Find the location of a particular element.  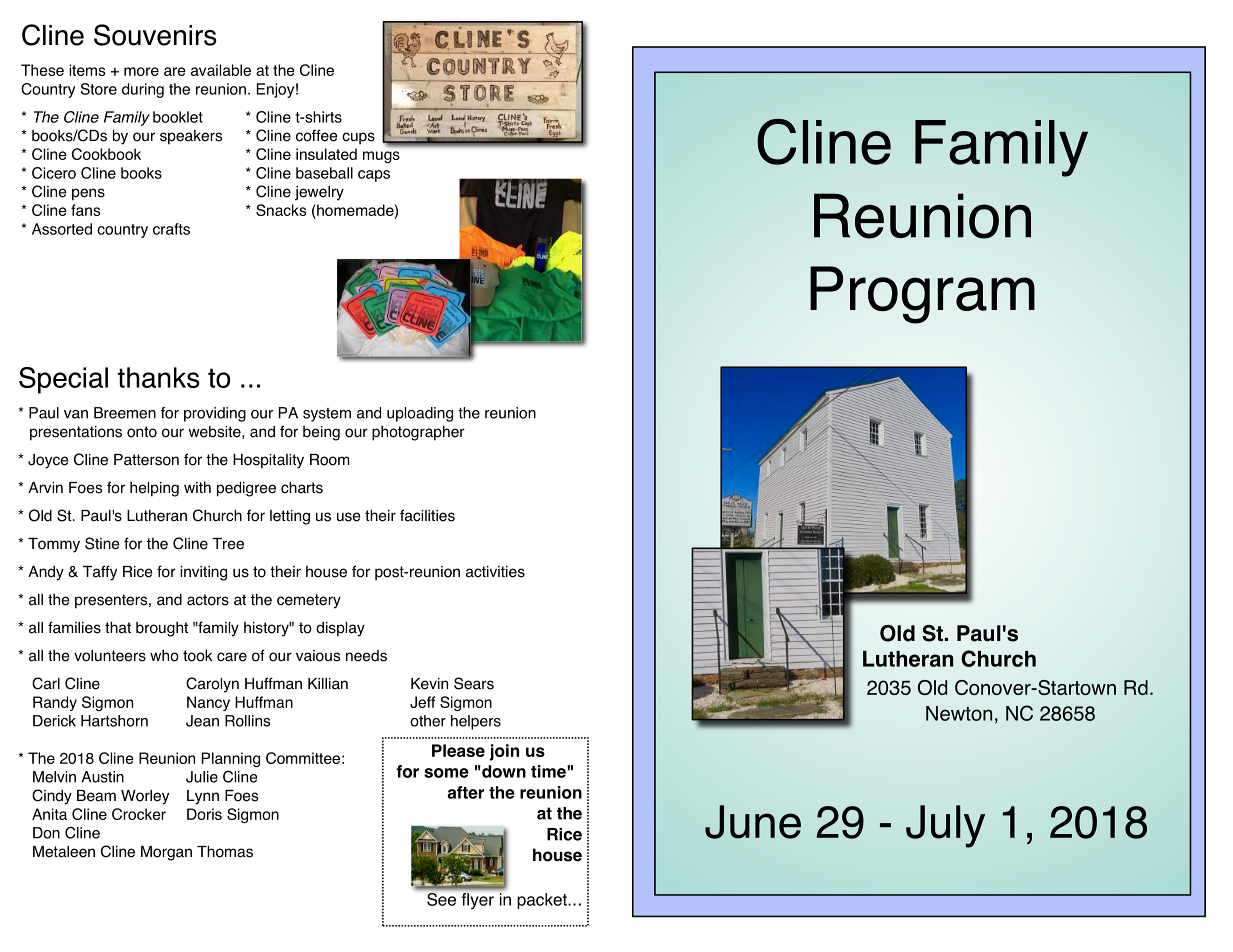

Newton is located at coordinates (959, 713).
